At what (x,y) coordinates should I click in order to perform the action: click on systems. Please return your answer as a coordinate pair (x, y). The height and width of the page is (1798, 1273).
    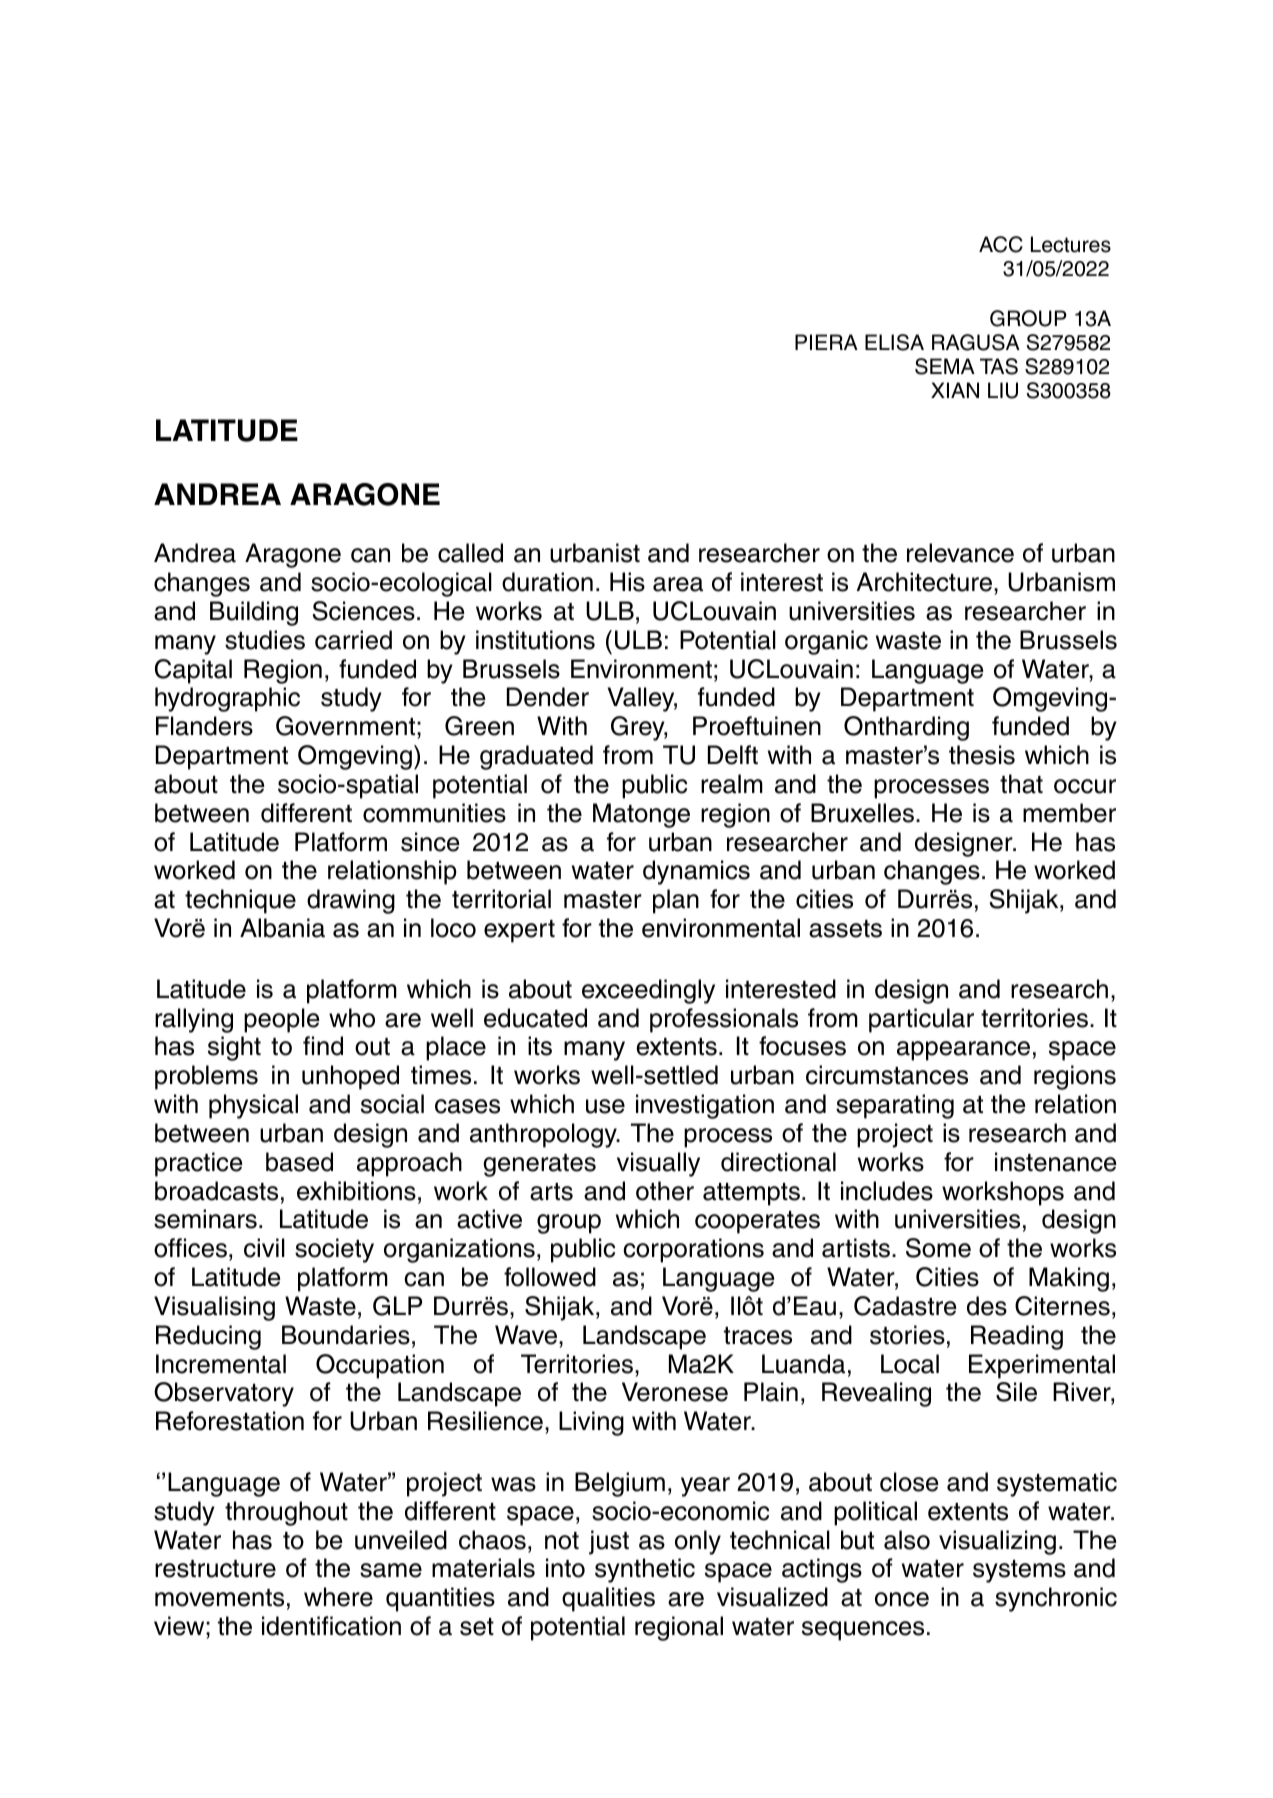
    Looking at the image, I should click on (1019, 1571).
